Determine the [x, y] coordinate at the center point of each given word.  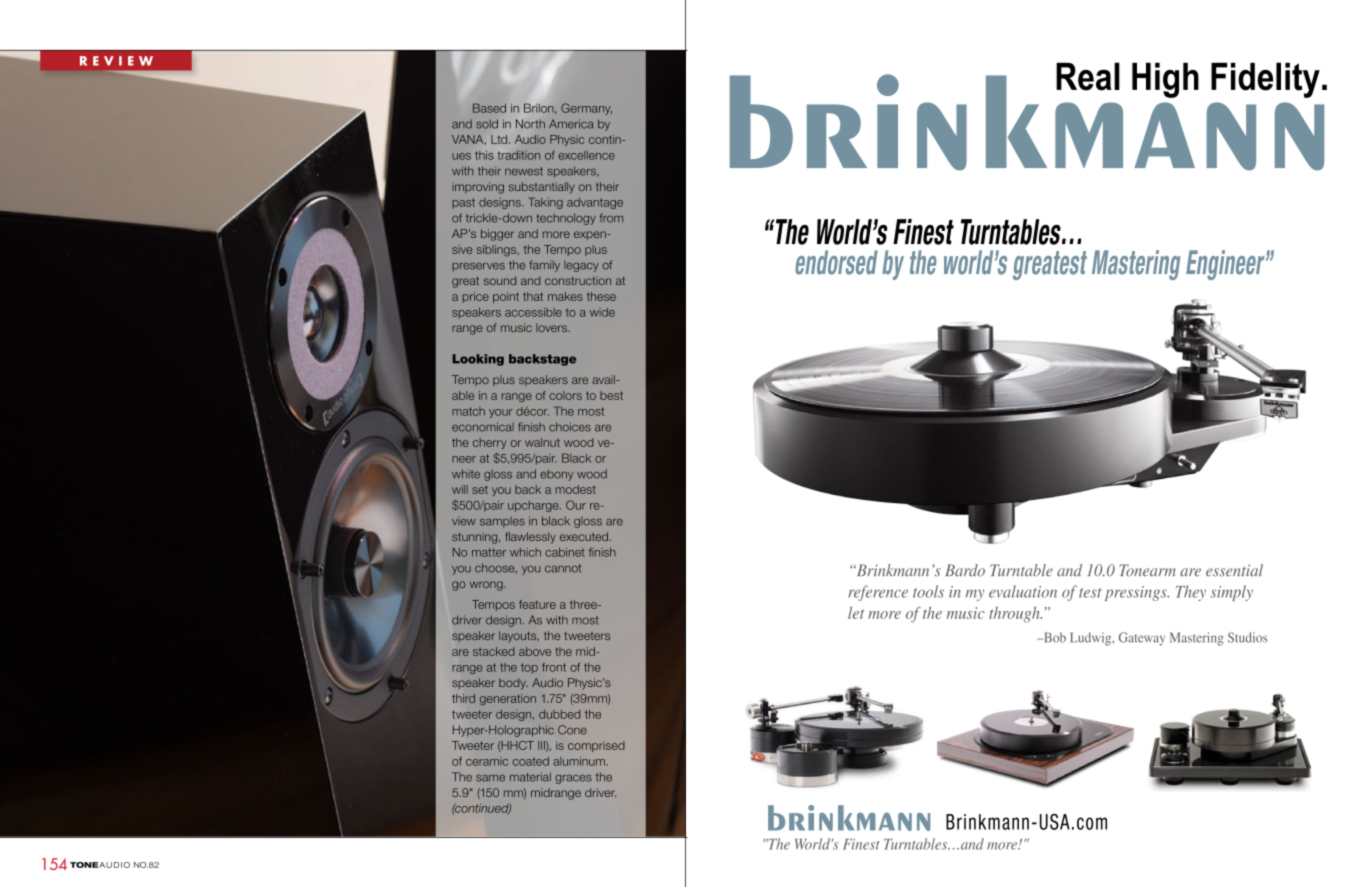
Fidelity [1265, 80]
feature [537, 604]
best [611, 395]
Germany [586, 109]
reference [878, 593]
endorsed [836, 262]
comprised [596, 746]
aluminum [580, 761]
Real [1088, 76]
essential [1234, 570]
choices [570, 427]
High [1165, 80]
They [1191, 593]
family [544, 266]
